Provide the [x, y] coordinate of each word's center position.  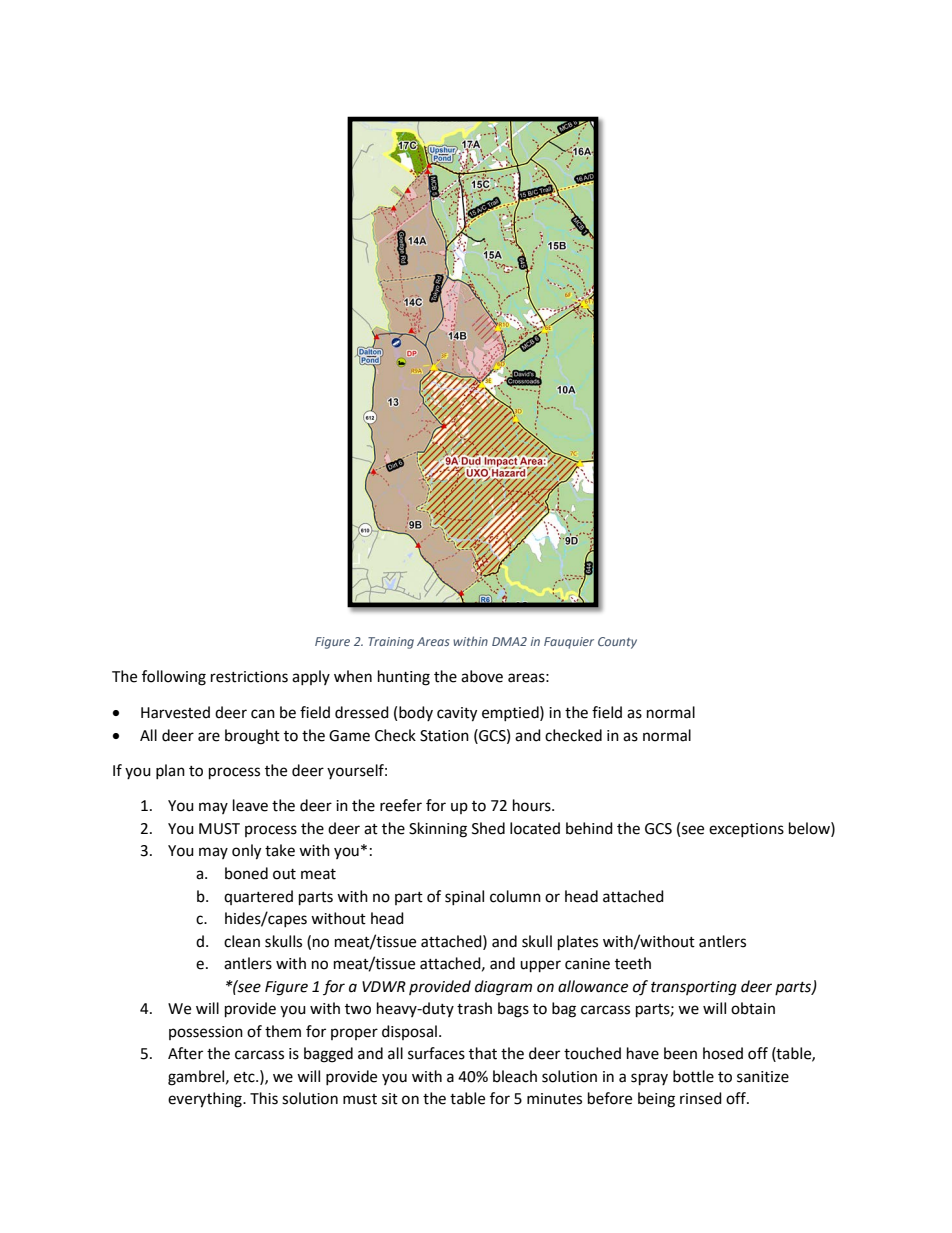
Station [444, 736]
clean [242, 941]
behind [589, 828]
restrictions [249, 677]
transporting [694, 988]
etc [245, 1077]
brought [252, 737]
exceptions [746, 830]
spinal [464, 897]
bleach [515, 1076]
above [482, 676]
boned [246, 873]
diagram [503, 988]
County [617, 643]
